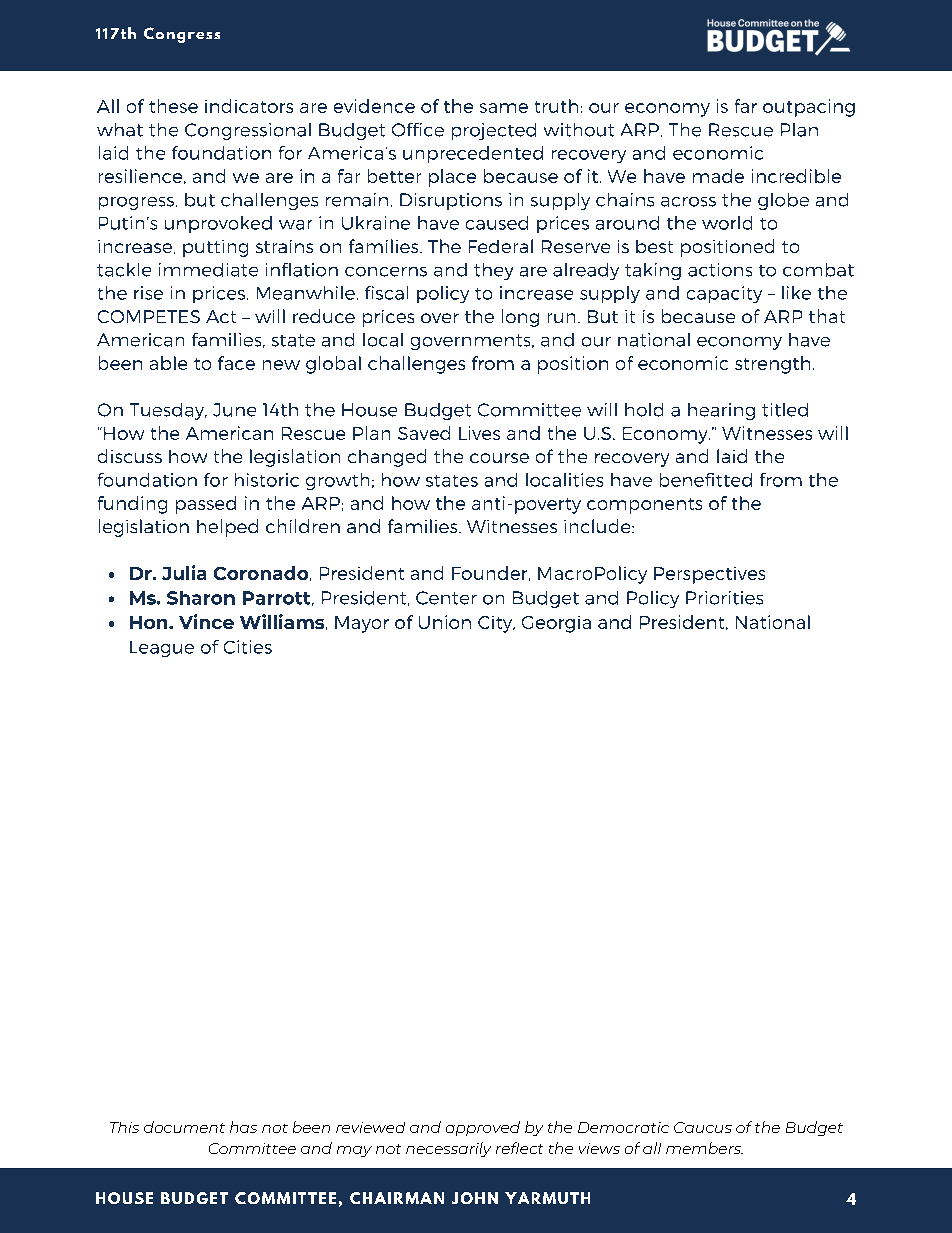  What do you see at coordinates (494, 131) in the screenshot?
I see `projected` at bounding box center [494, 131].
